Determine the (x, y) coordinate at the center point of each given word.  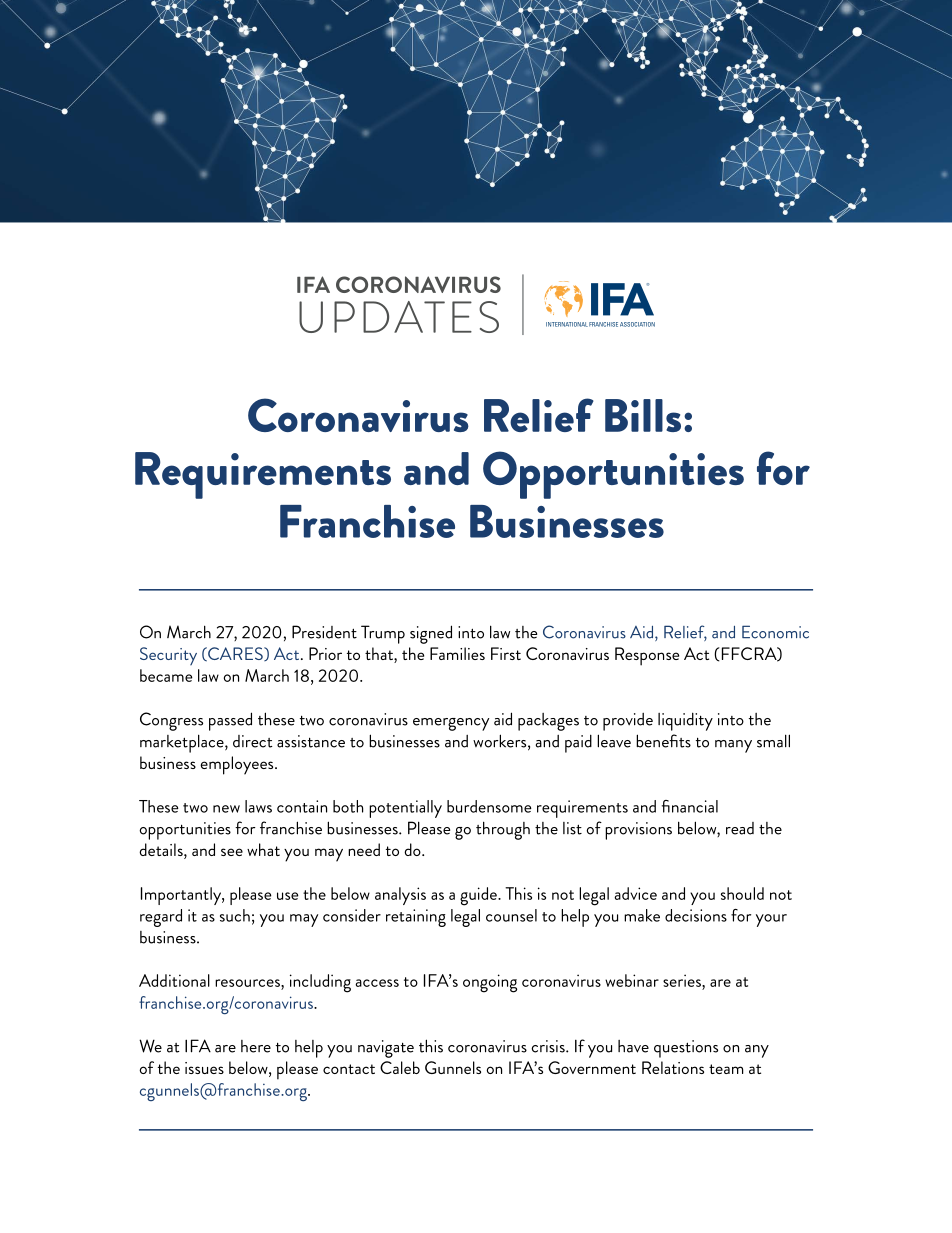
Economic (775, 632)
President (324, 632)
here (256, 1046)
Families (457, 653)
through (503, 830)
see (232, 852)
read (740, 828)
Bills (643, 415)
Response (647, 656)
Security (168, 656)
